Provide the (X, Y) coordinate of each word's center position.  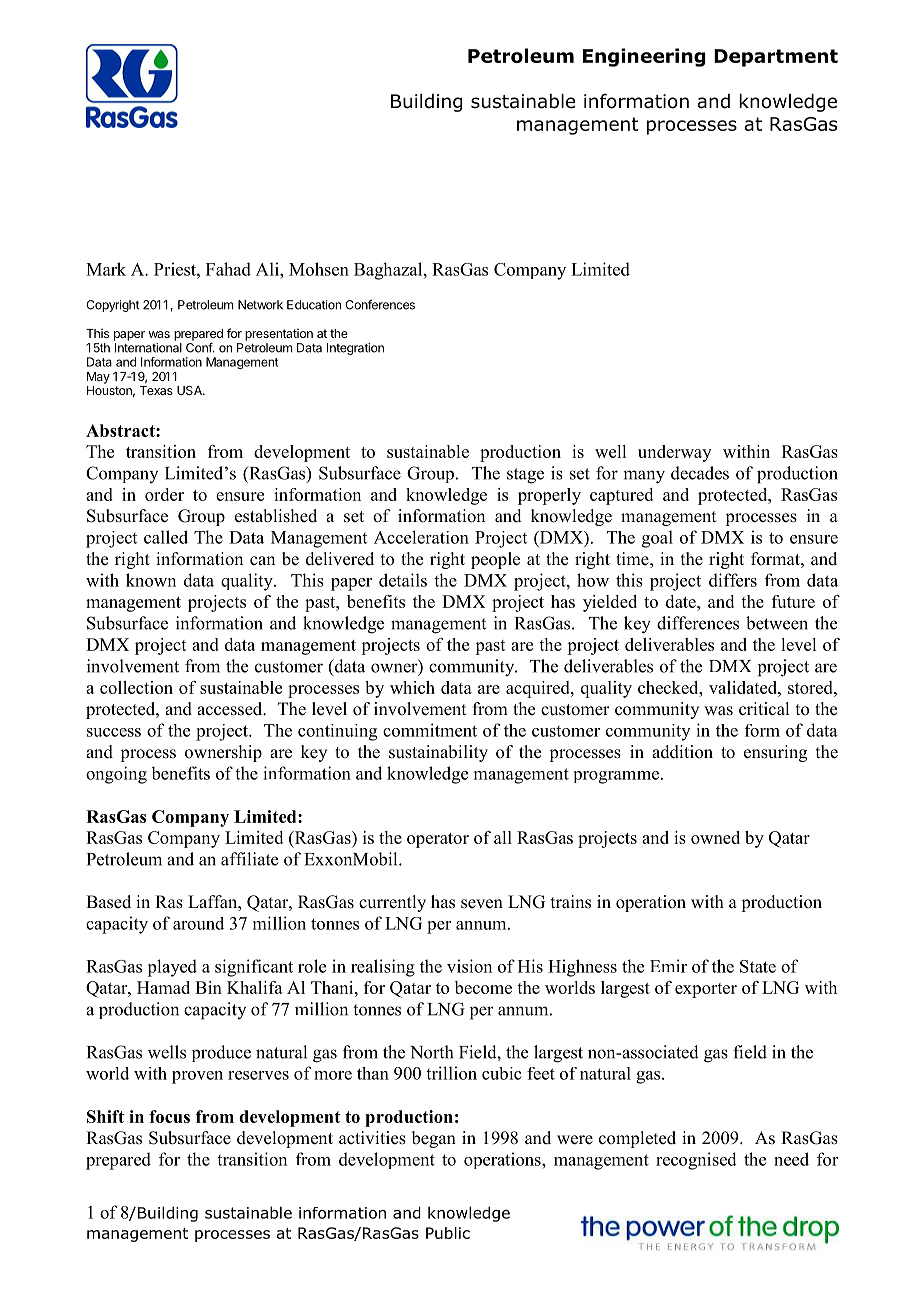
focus (169, 1116)
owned (715, 837)
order (164, 494)
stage (525, 476)
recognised (696, 1161)
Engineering (644, 57)
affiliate (249, 859)
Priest (176, 269)
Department (776, 58)
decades (700, 473)
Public (448, 1233)
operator (438, 840)
